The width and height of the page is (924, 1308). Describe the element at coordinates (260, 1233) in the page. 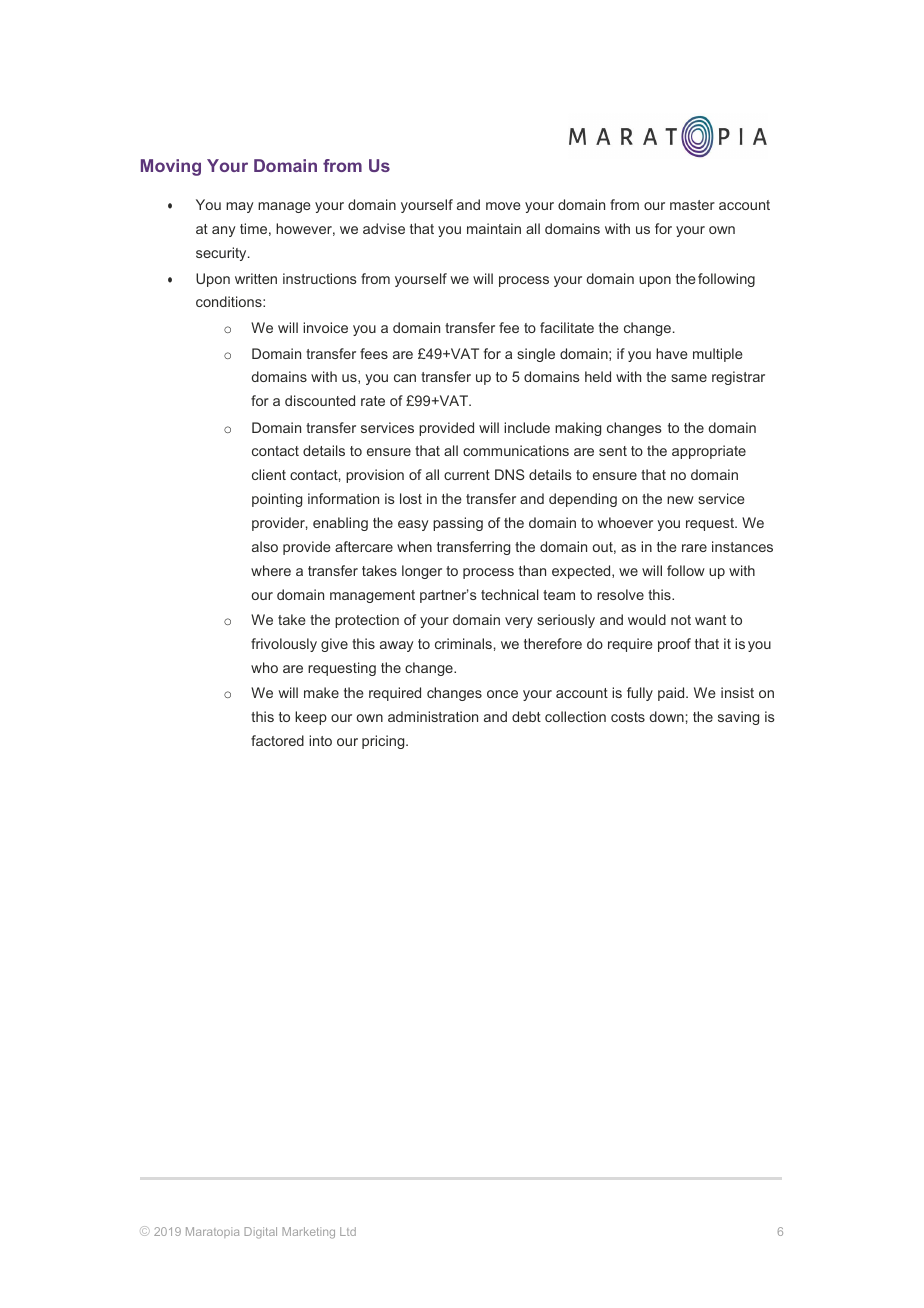

I see `Digital` at that location.
